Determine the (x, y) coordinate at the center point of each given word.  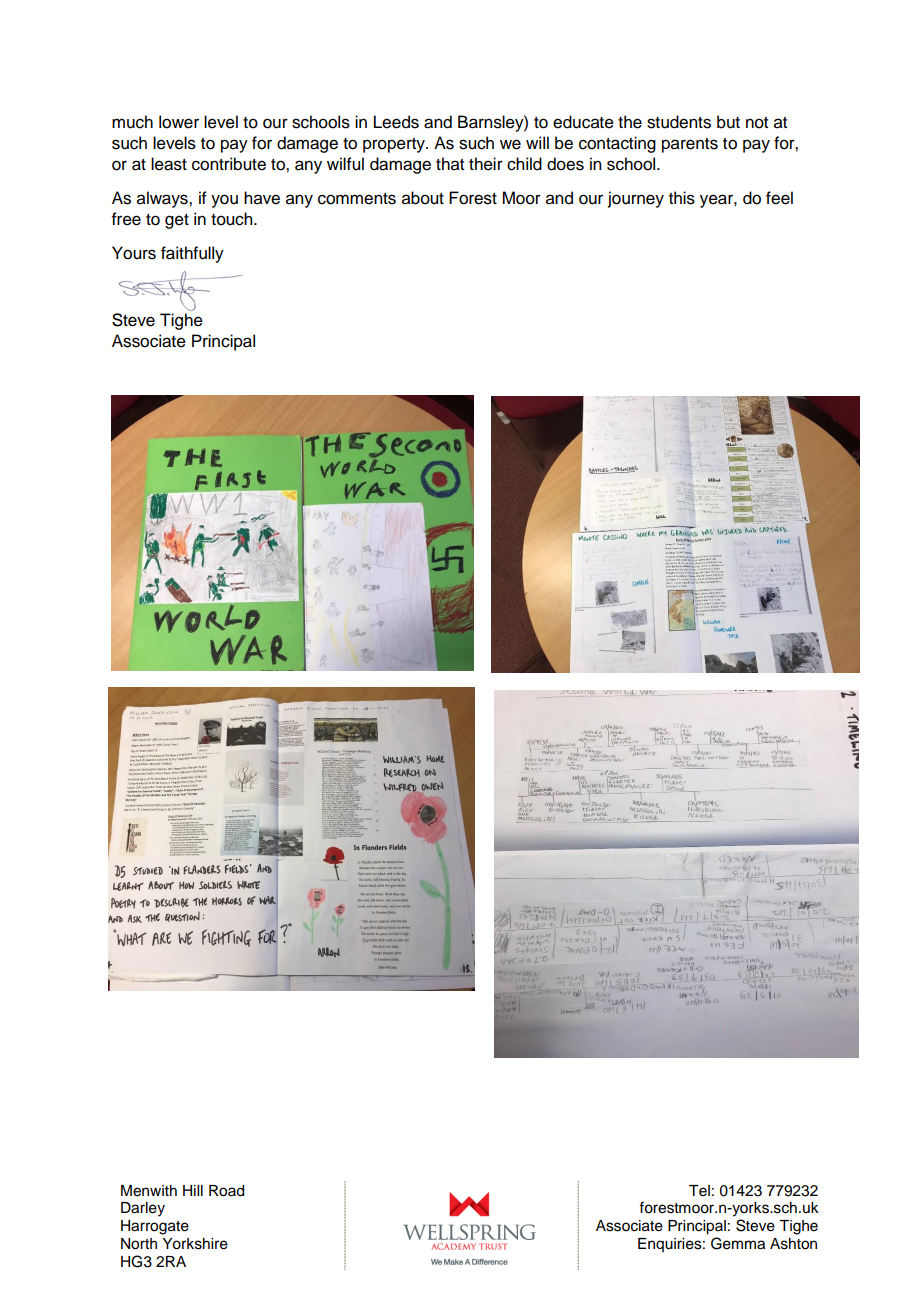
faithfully (192, 254)
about (423, 198)
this (682, 198)
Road (226, 1191)
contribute (229, 164)
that (450, 164)
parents (690, 145)
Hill (193, 1190)
